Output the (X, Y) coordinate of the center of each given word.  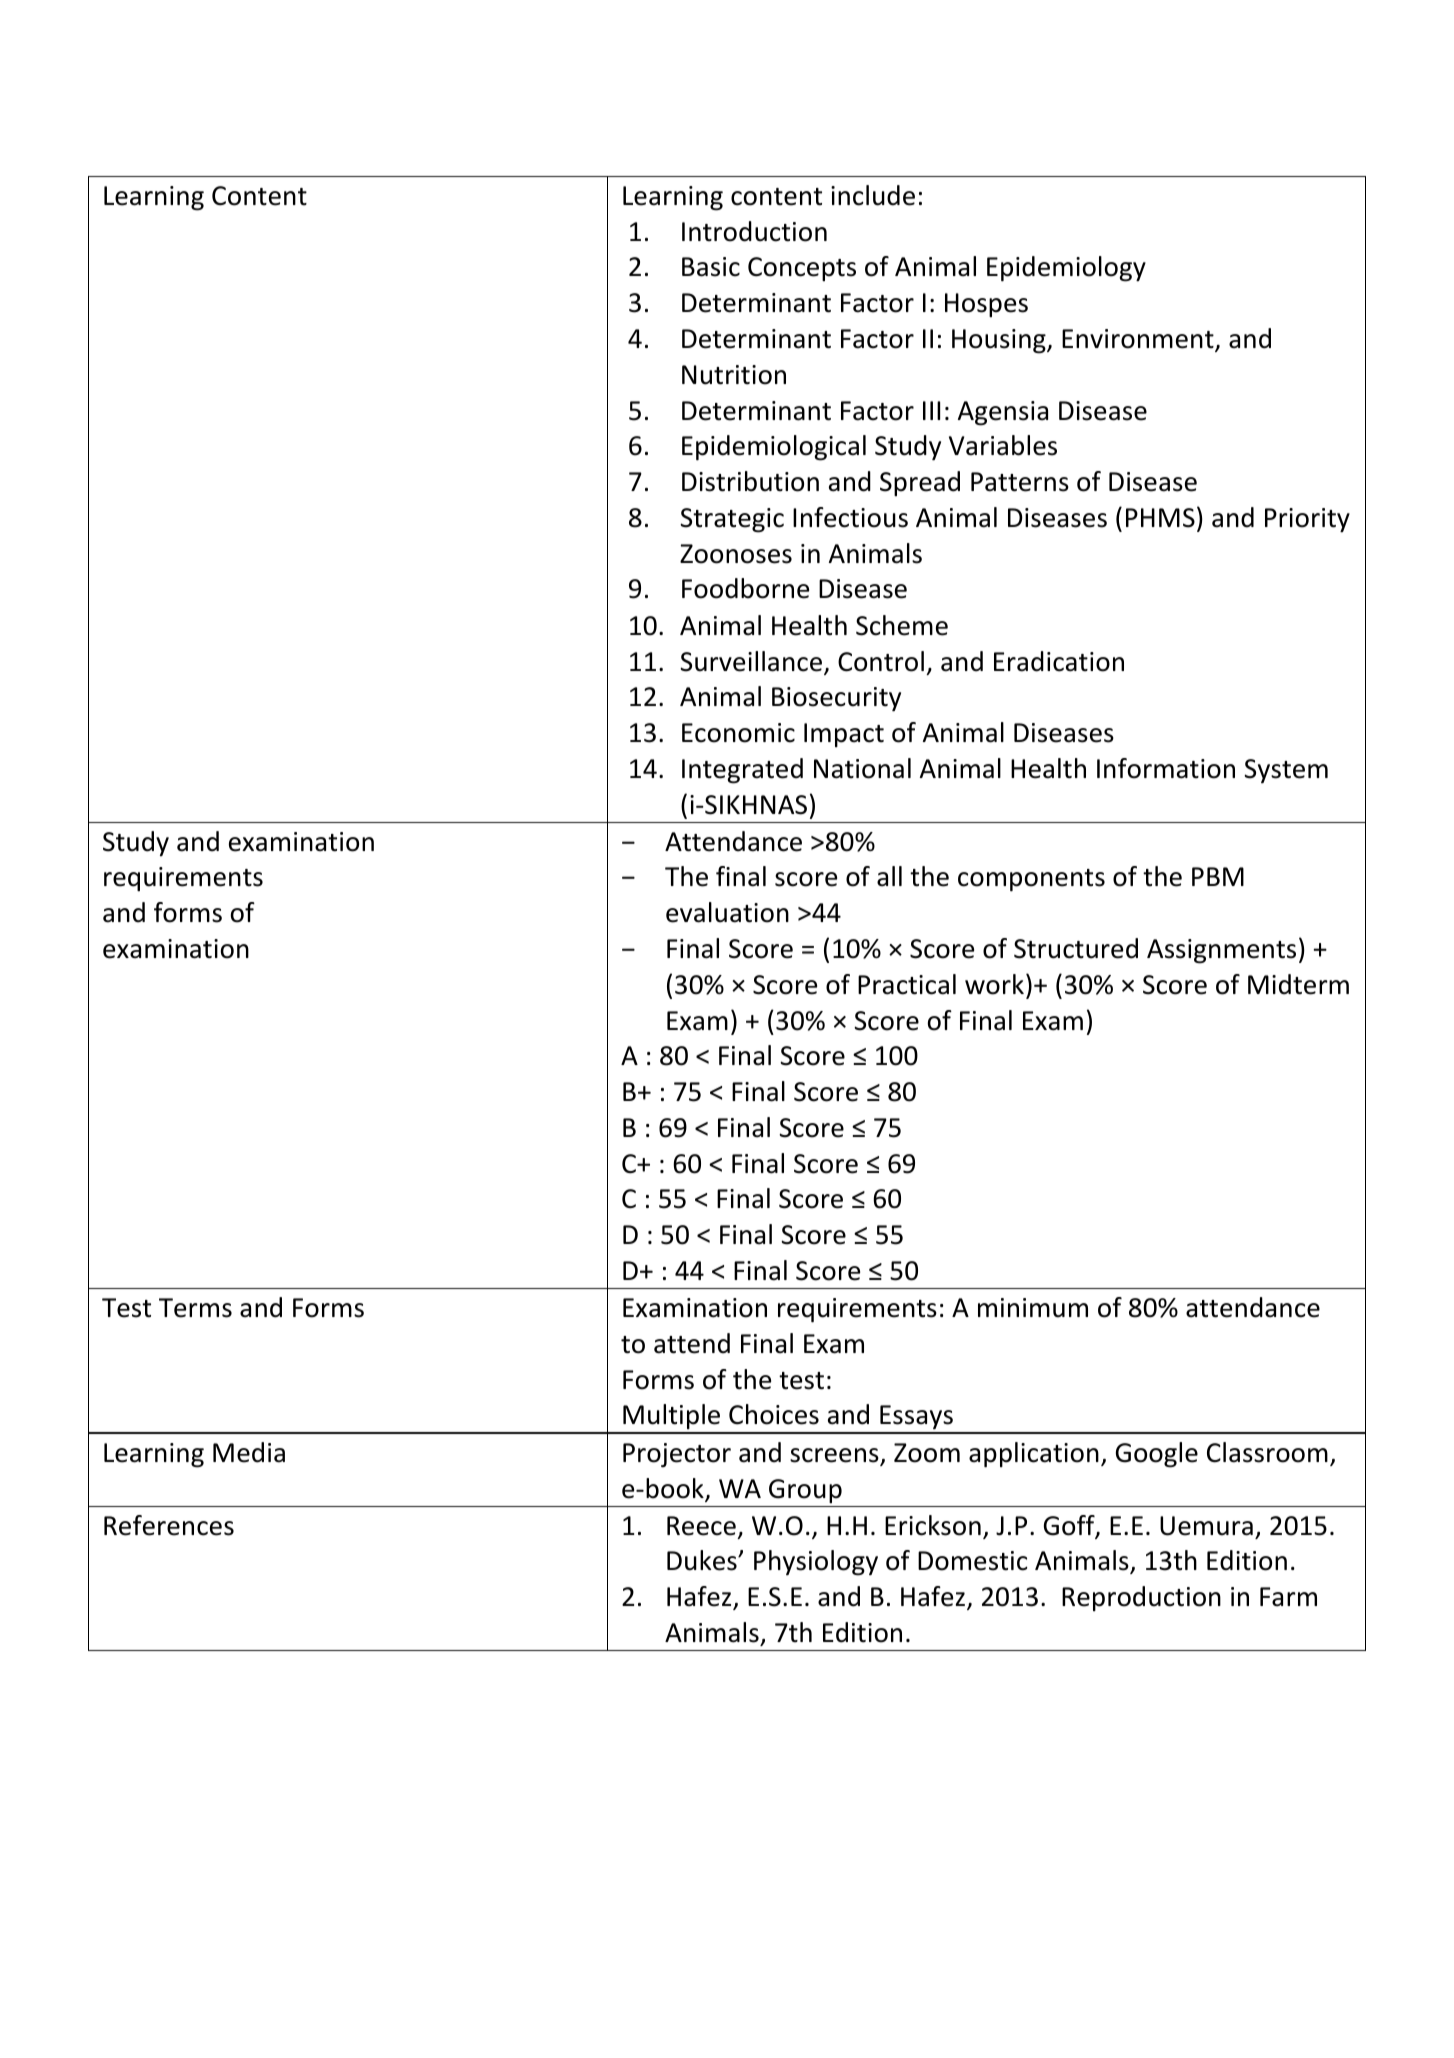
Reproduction (1141, 1598)
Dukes (703, 1560)
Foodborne (745, 588)
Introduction (754, 231)
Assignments (1221, 951)
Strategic (732, 520)
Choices (774, 1414)
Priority (1307, 520)
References (169, 1525)
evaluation (727, 912)
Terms (195, 1308)
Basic (711, 267)
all (889, 876)
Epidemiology (1066, 269)
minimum (1033, 1308)
